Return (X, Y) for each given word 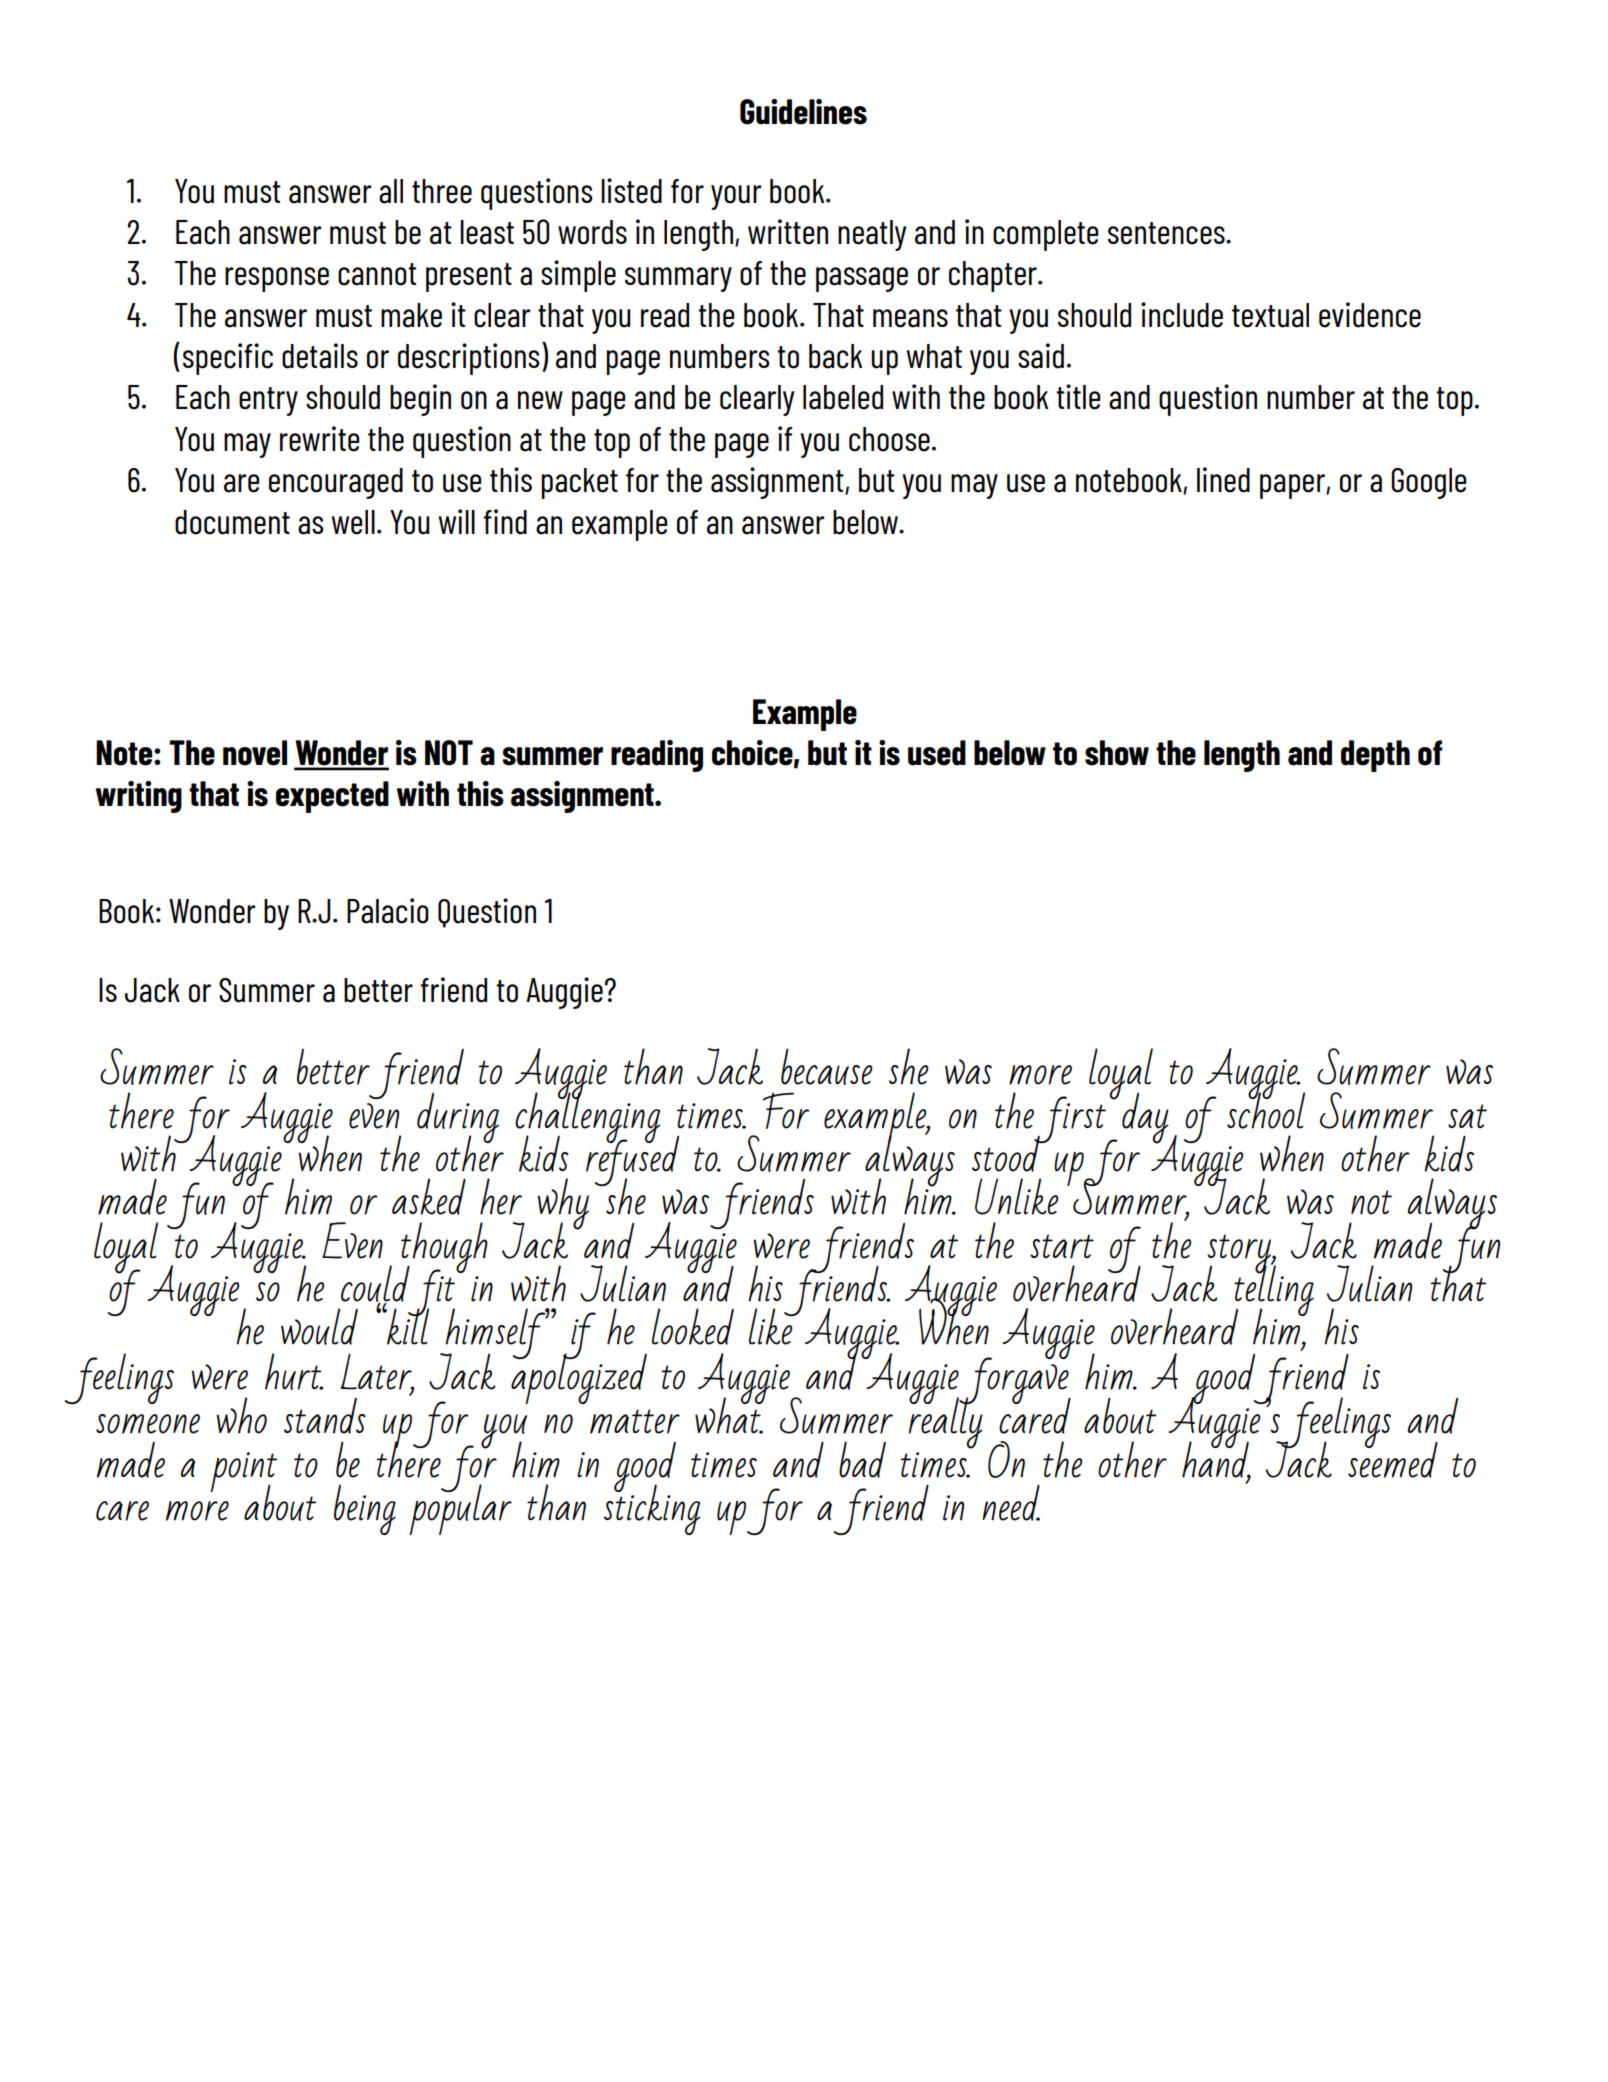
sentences (1167, 233)
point (244, 1473)
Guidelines (803, 112)
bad (862, 1459)
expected (332, 797)
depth (1375, 756)
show (1117, 753)
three (442, 191)
